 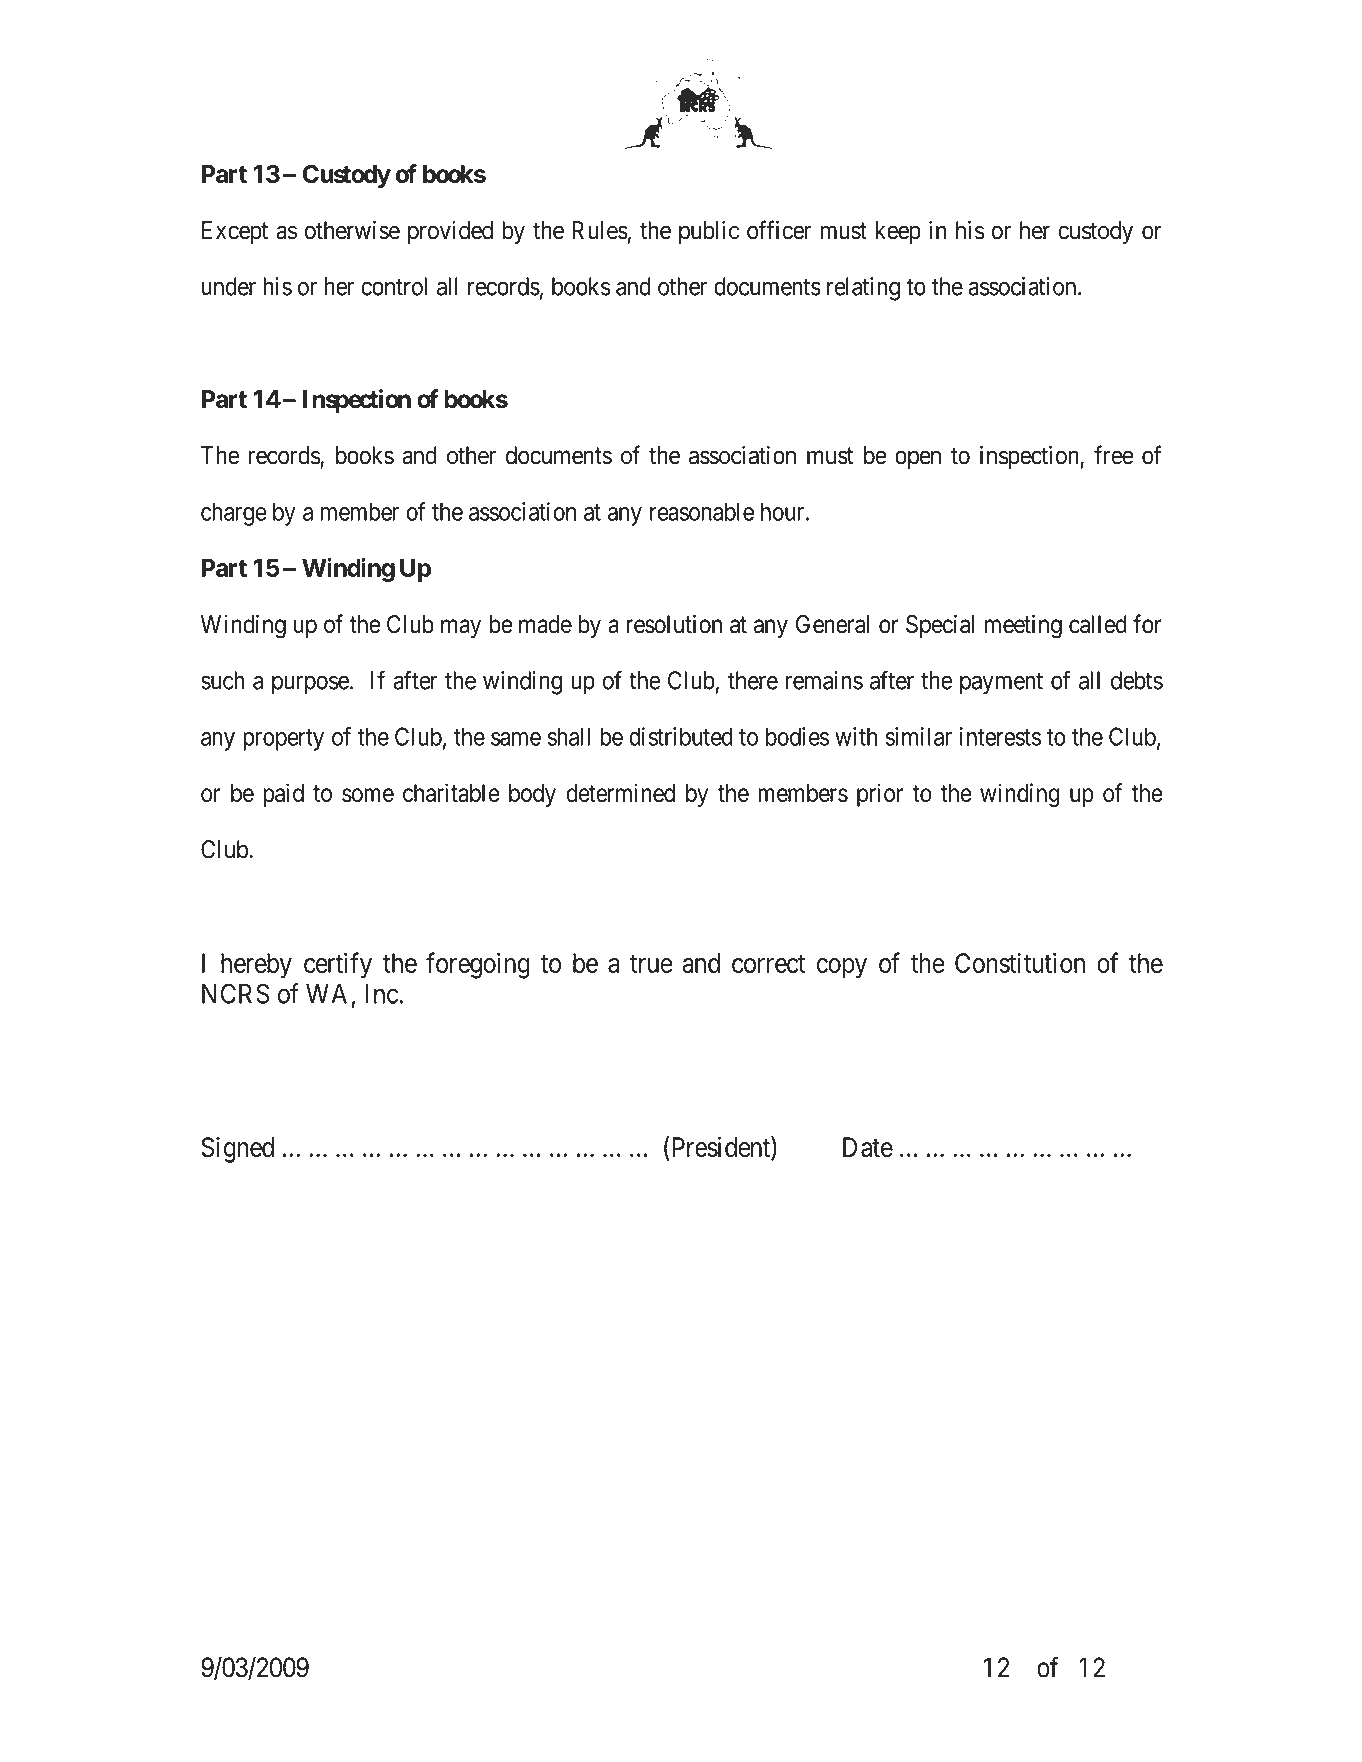 I want to click on Constitution, so click(x=1020, y=962).
